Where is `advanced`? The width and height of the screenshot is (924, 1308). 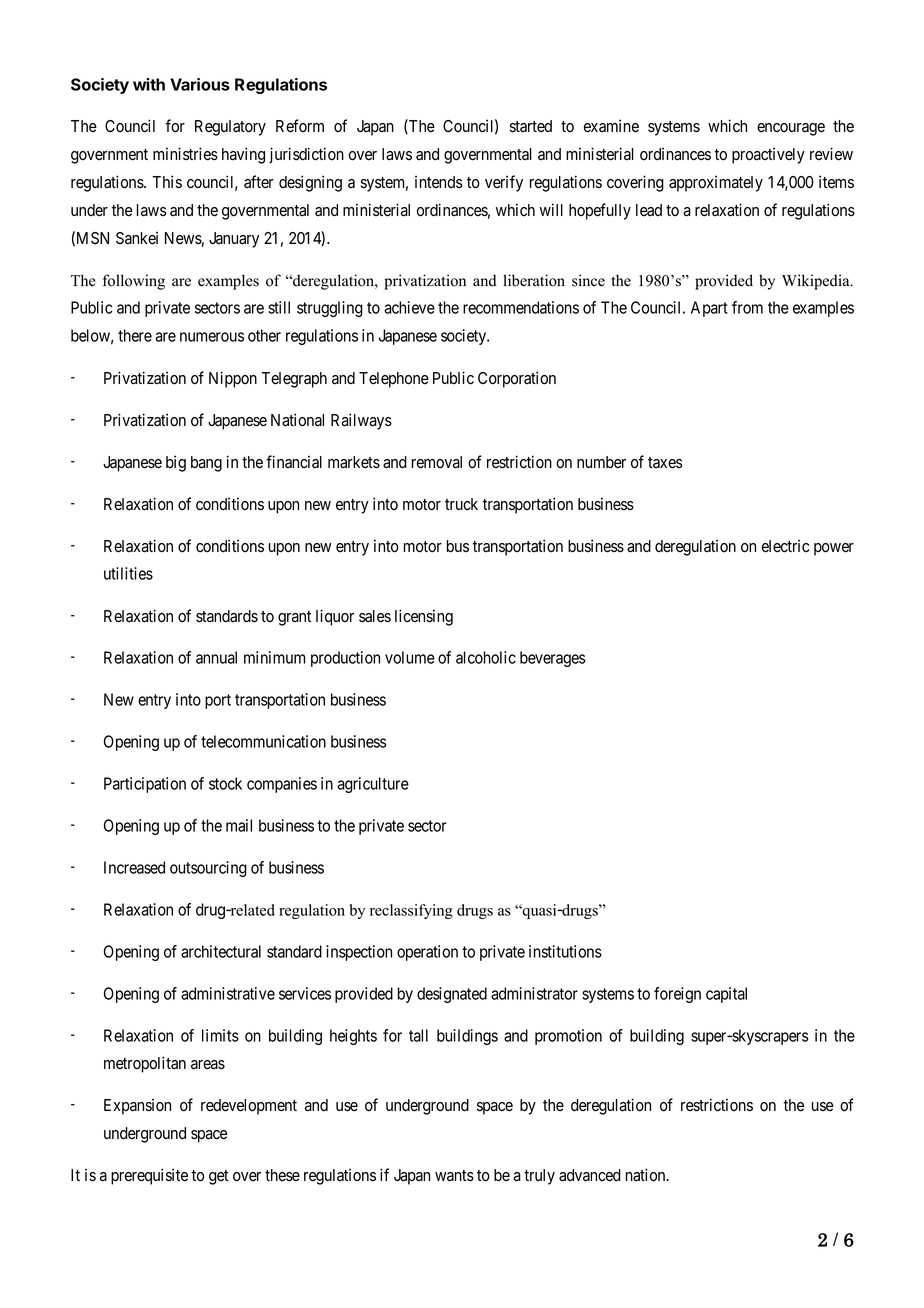
advanced is located at coordinates (590, 1175).
